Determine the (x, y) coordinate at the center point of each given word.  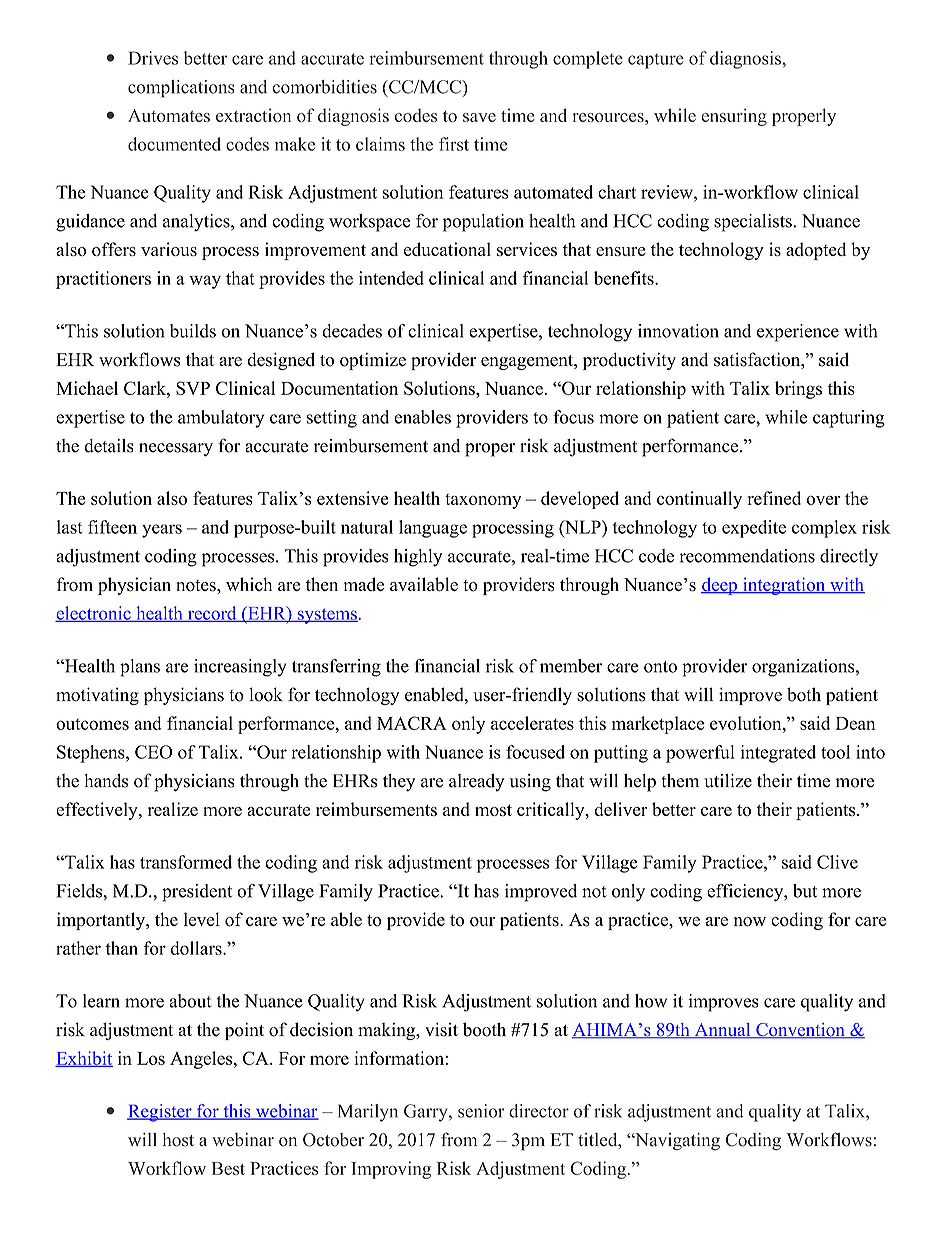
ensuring (734, 117)
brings (798, 390)
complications (181, 89)
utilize (728, 781)
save (479, 117)
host (178, 1140)
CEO (153, 752)
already (477, 783)
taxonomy (483, 501)
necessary (176, 450)
